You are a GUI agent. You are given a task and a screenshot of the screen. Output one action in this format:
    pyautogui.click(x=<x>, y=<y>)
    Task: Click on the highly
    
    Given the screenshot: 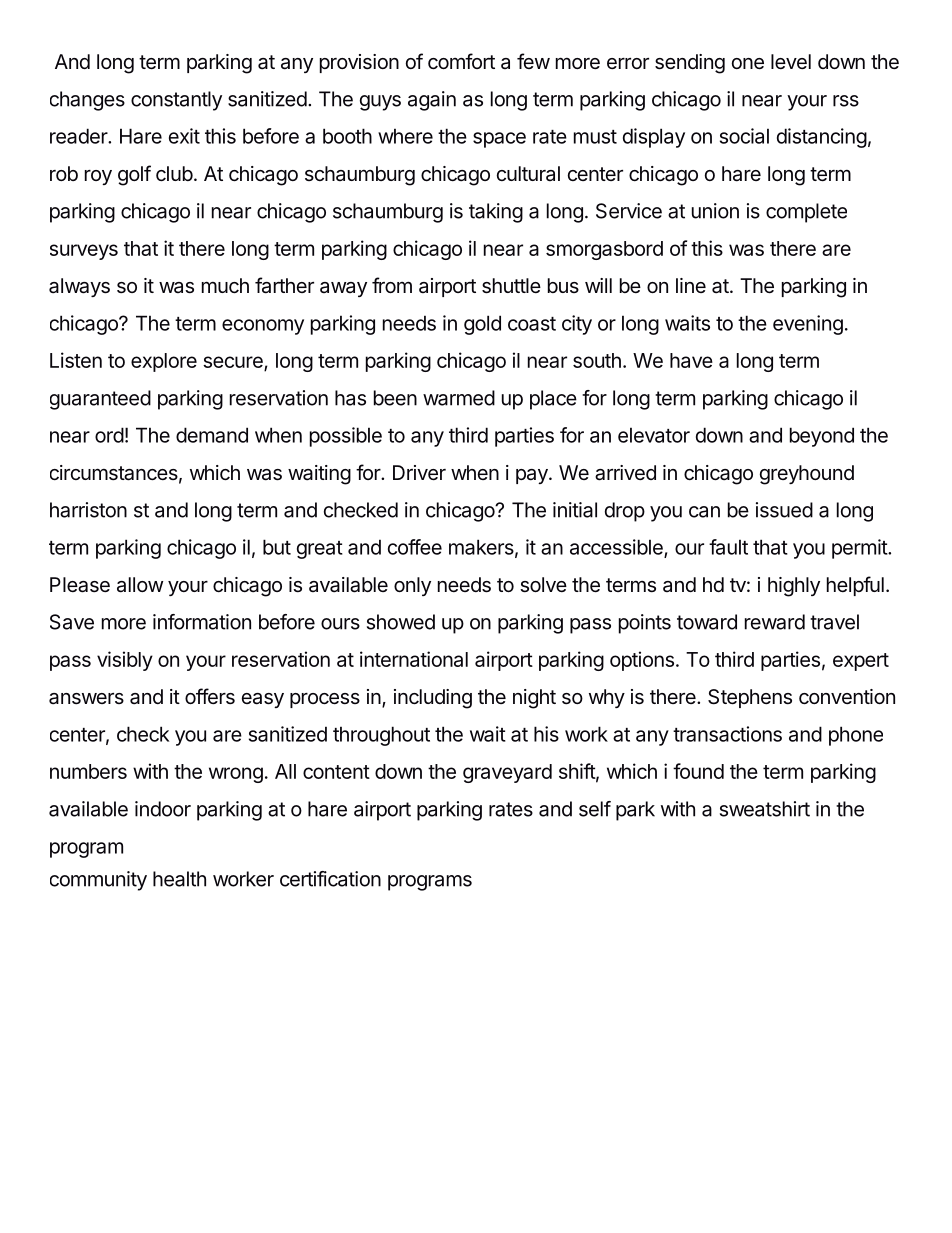 What is the action you would take?
    pyautogui.click(x=794, y=587)
